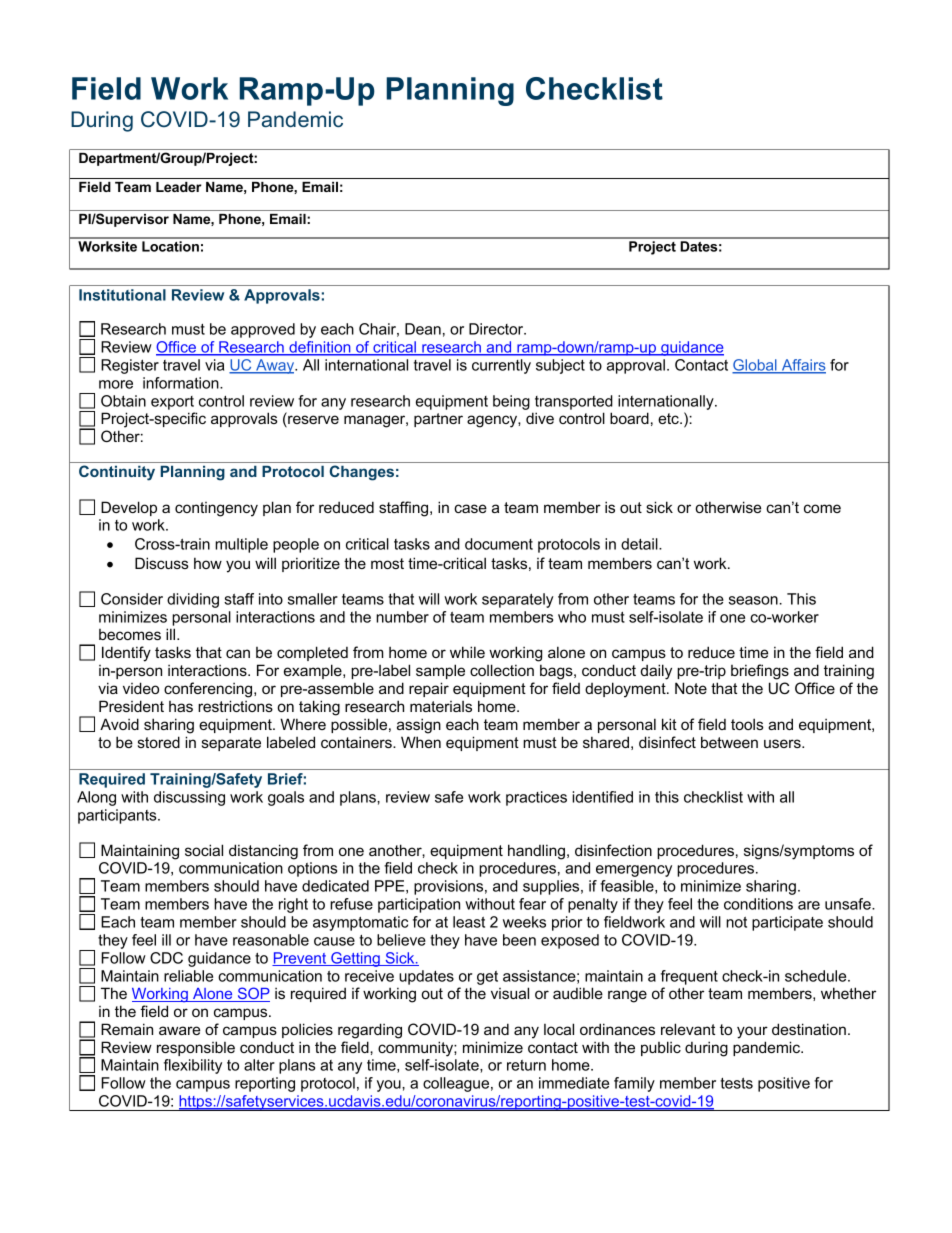 The image size is (952, 1233). I want to click on your, so click(752, 1032).
